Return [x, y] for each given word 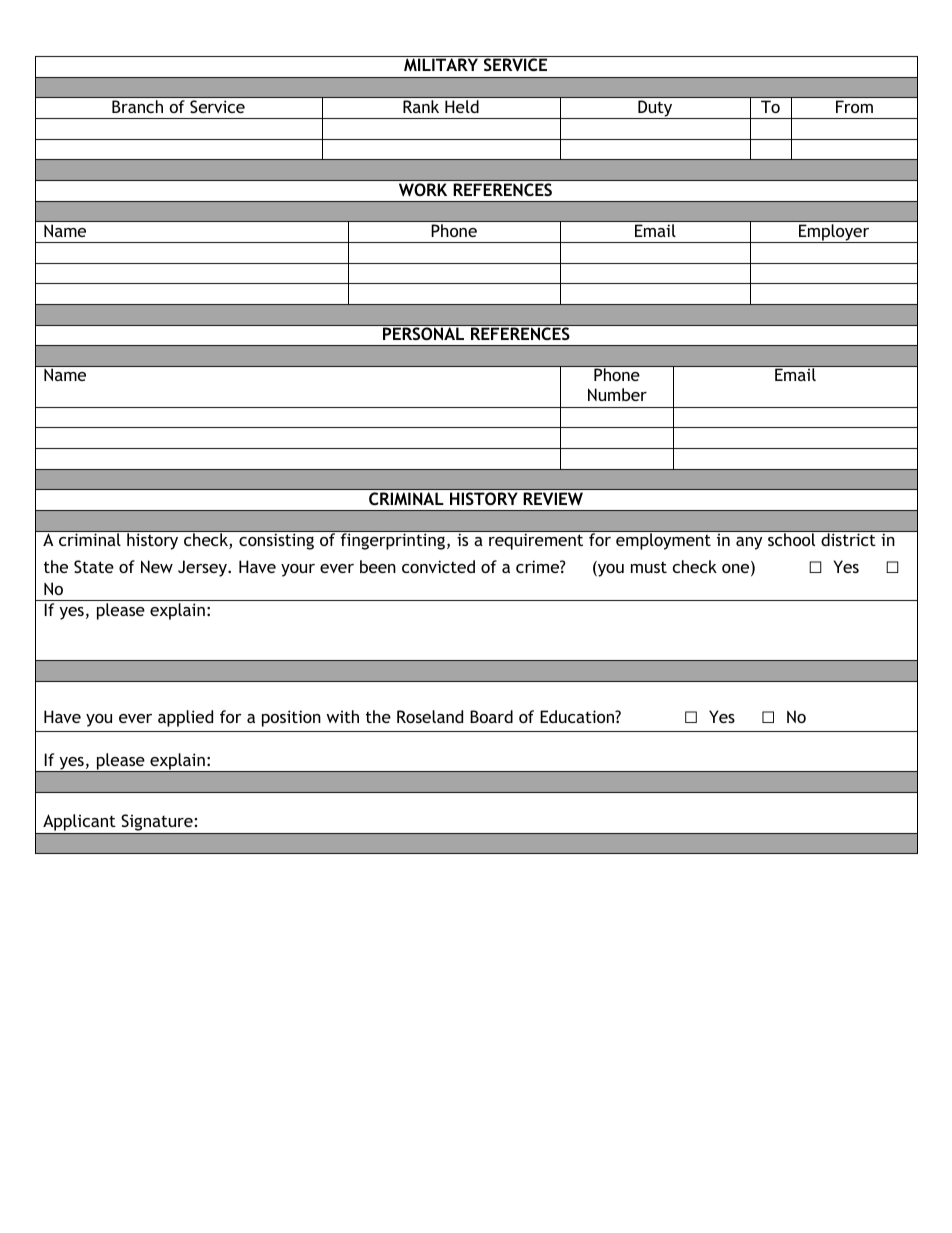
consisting [276, 542]
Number [617, 394]
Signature [157, 824]
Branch [137, 106]
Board [491, 716]
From [854, 107]
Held [462, 106]
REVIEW [553, 498]
